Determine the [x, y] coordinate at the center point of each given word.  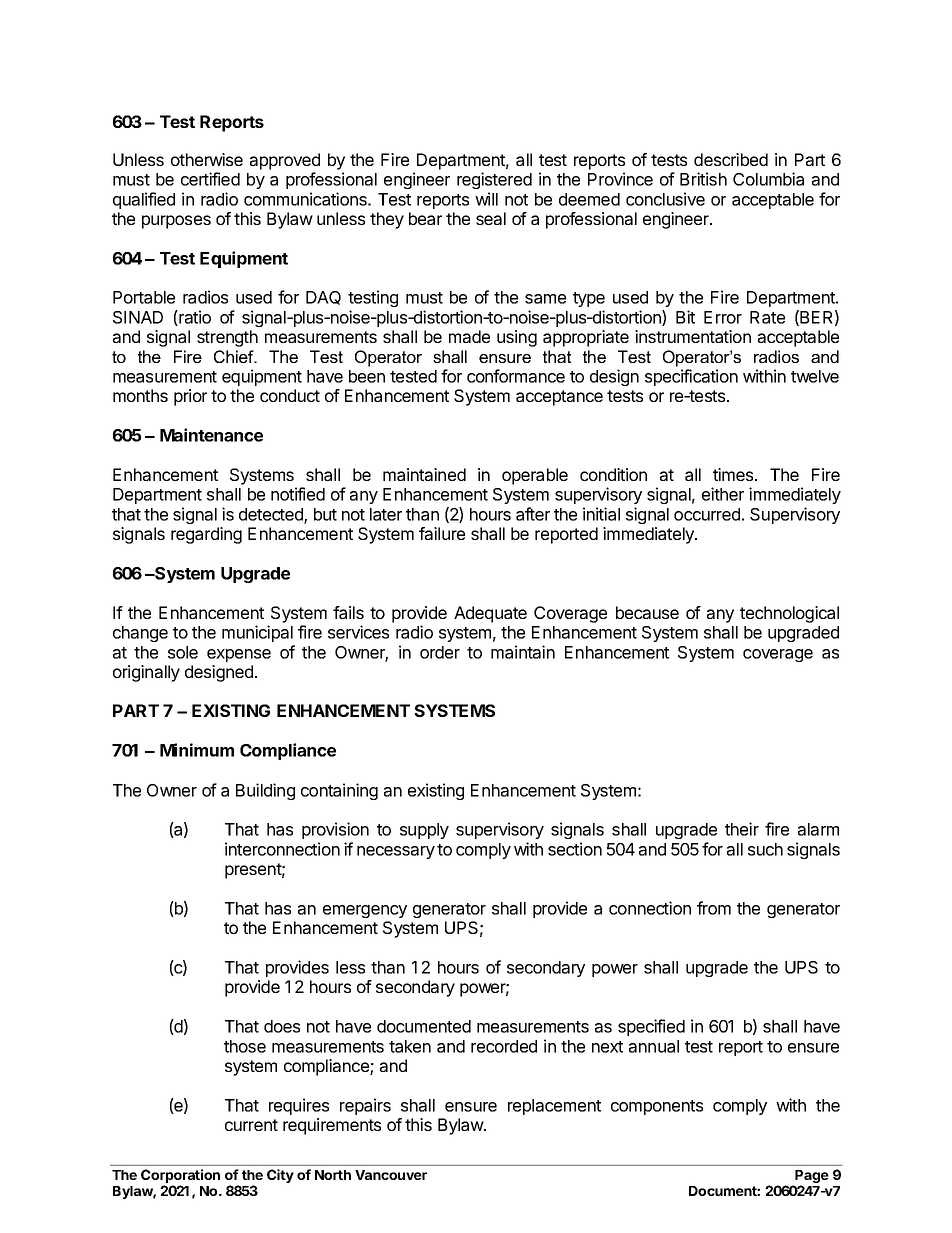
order [440, 652]
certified [210, 179]
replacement [554, 1107]
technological [789, 614]
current [251, 1125]
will [486, 199]
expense [239, 655]
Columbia [768, 179]
